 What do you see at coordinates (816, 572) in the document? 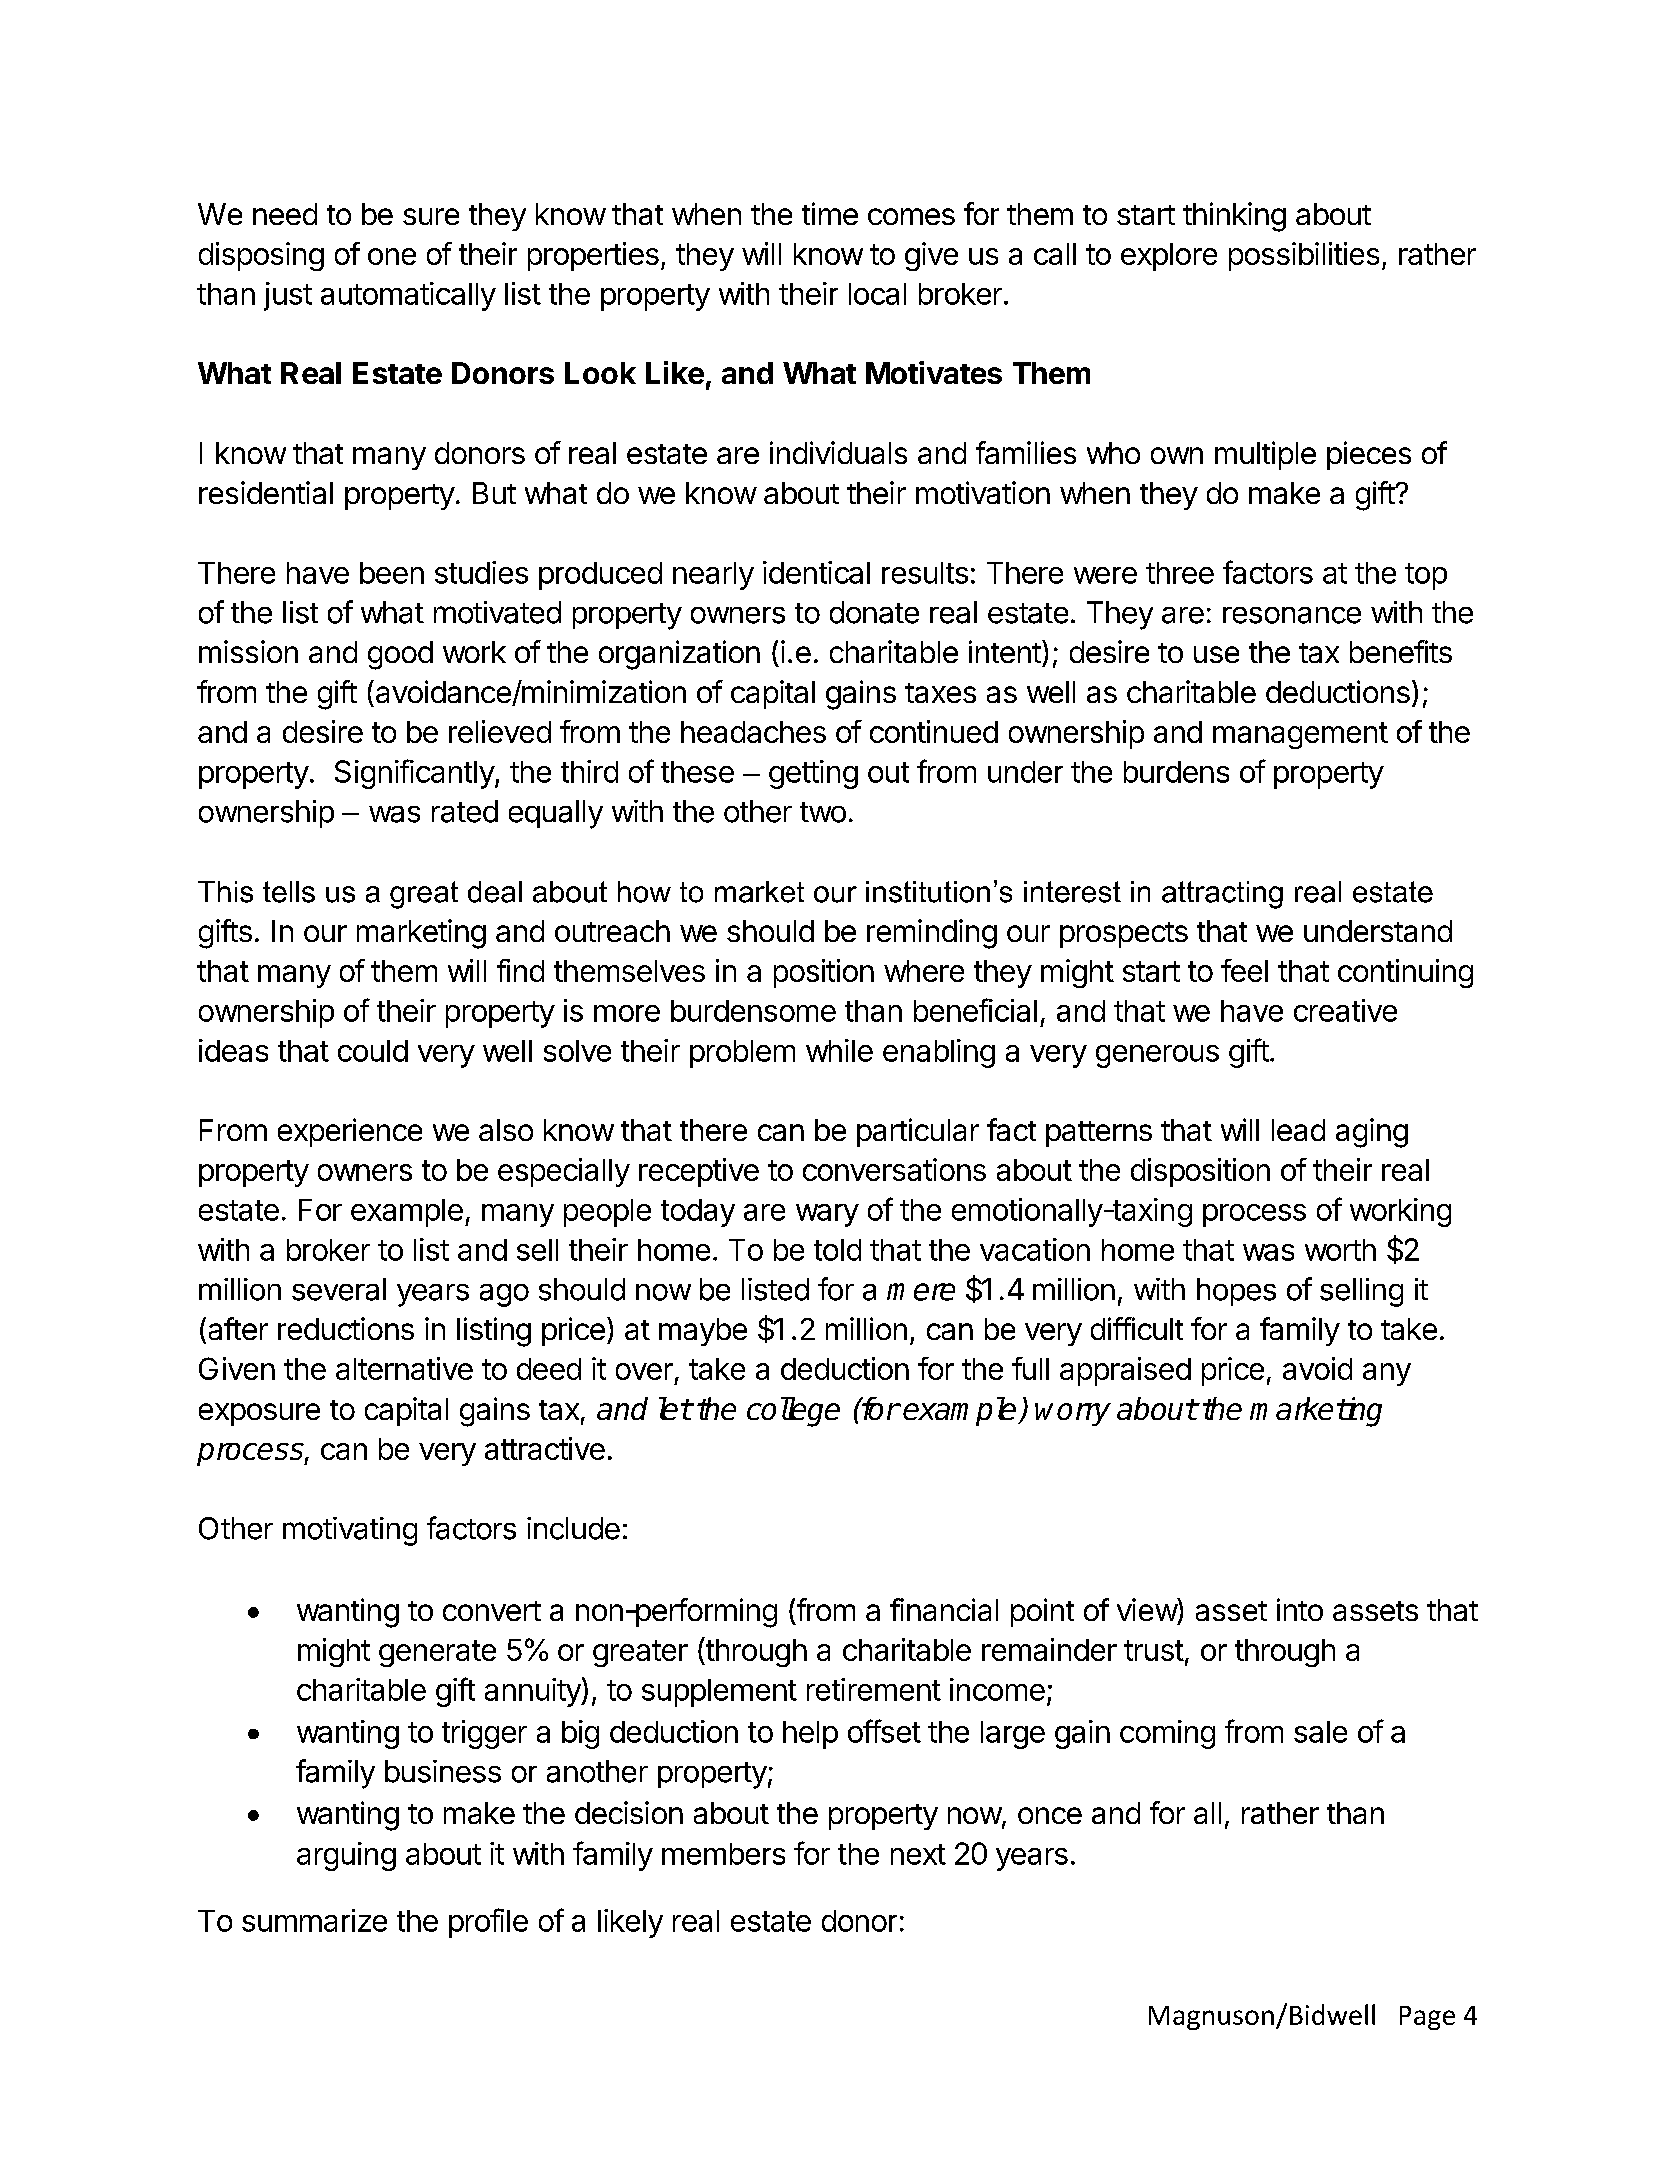
I see `identical` at bounding box center [816, 572].
